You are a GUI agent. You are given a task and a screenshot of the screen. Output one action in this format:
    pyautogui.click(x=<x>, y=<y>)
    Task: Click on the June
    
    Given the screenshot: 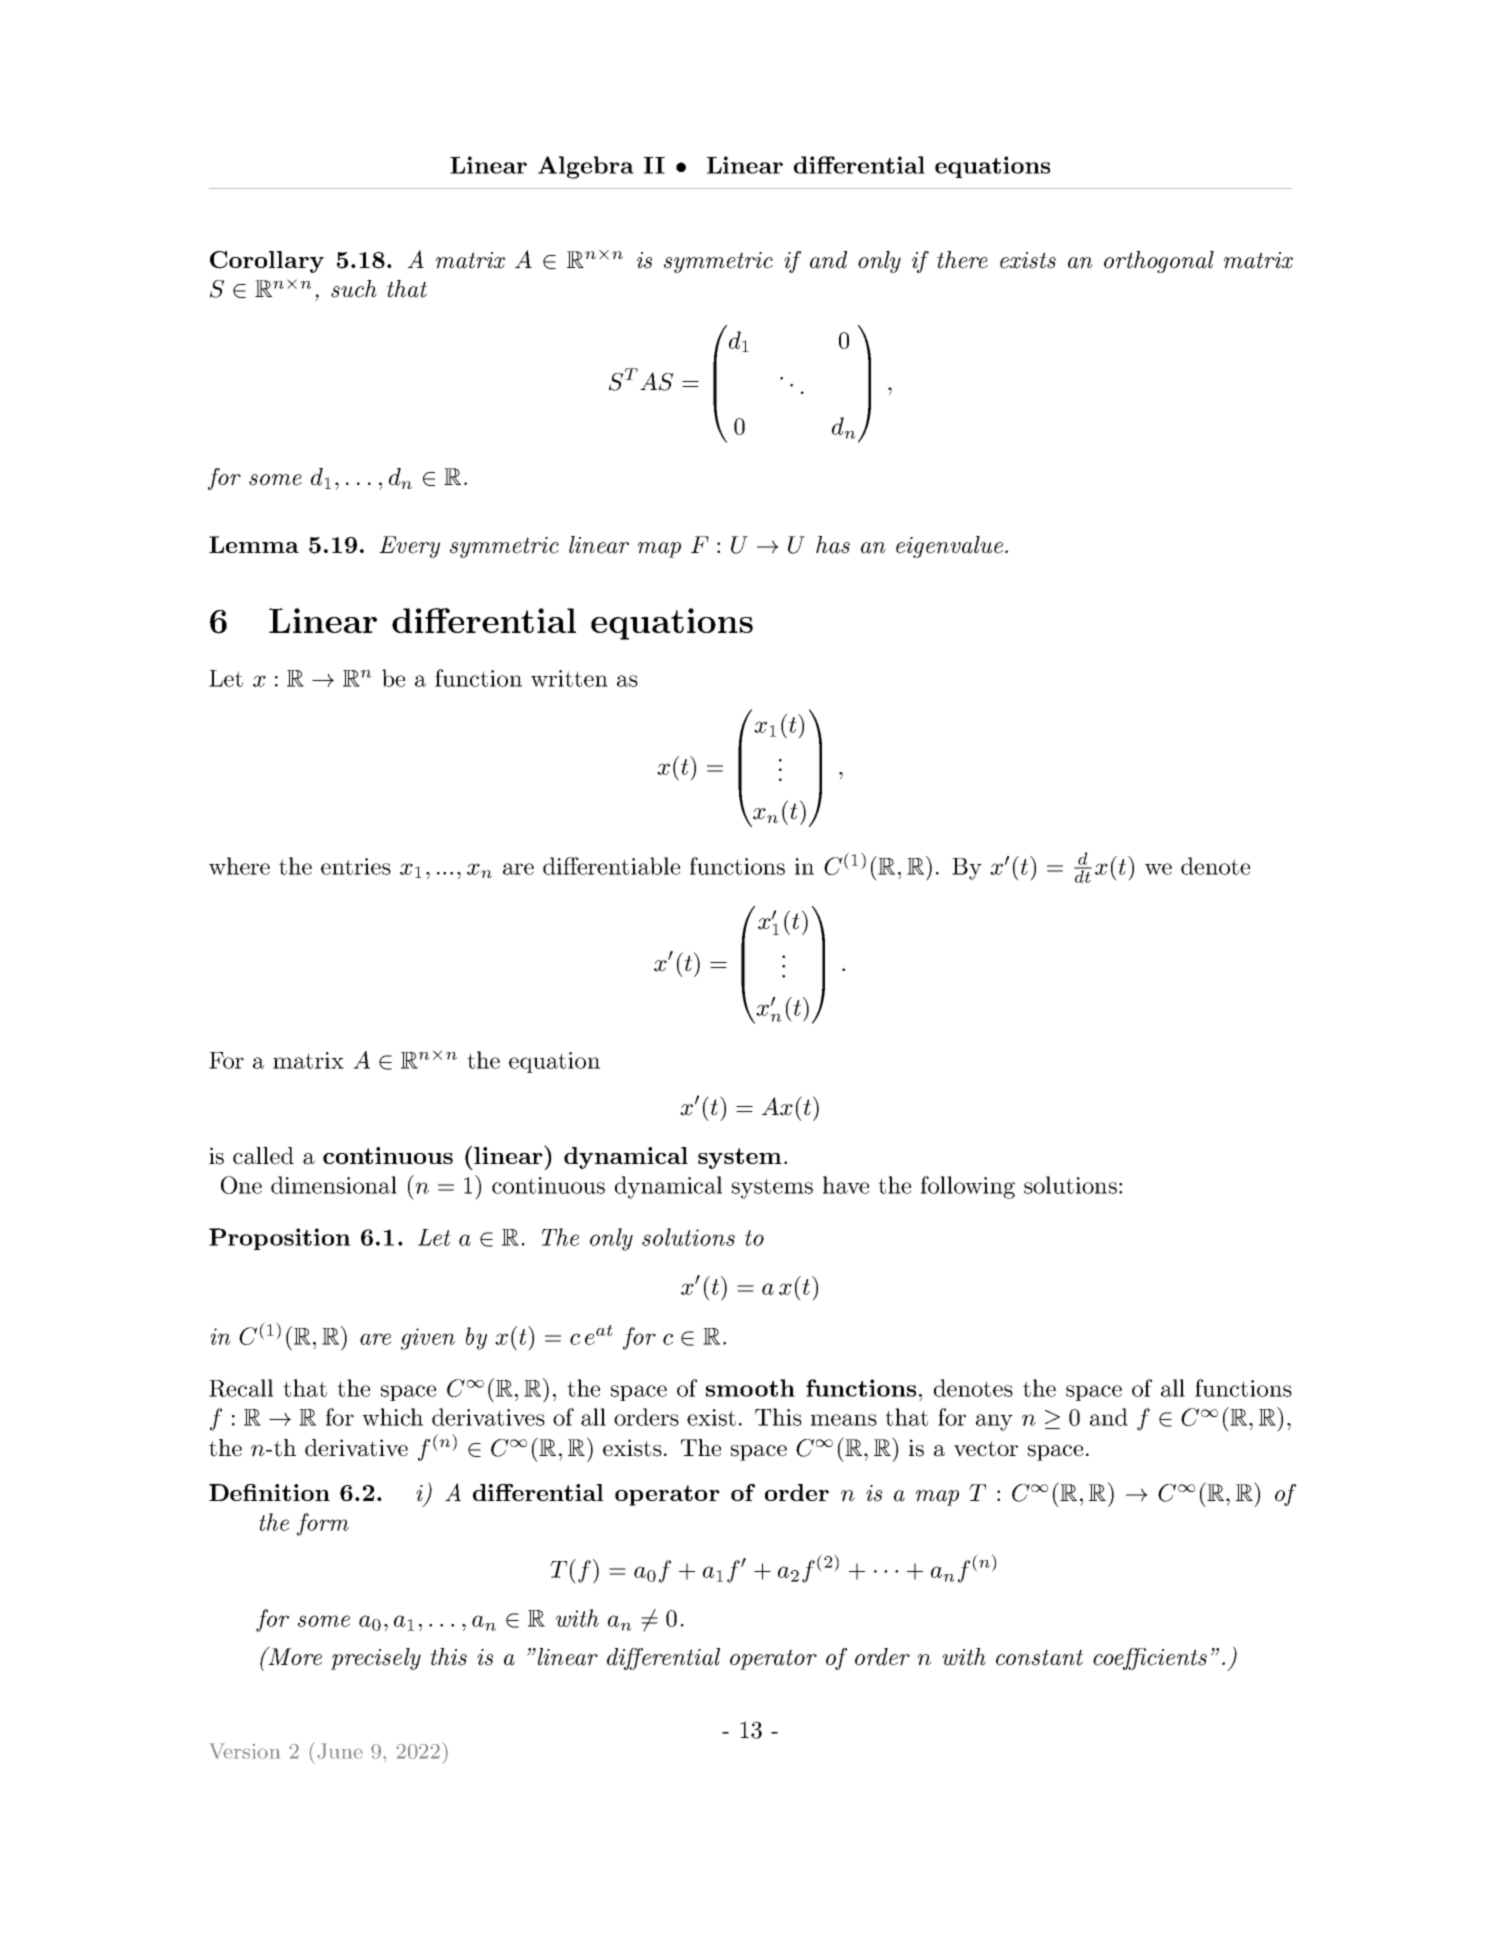 What is the action you would take?
    pyautogui.click(x=340, y=1751)
